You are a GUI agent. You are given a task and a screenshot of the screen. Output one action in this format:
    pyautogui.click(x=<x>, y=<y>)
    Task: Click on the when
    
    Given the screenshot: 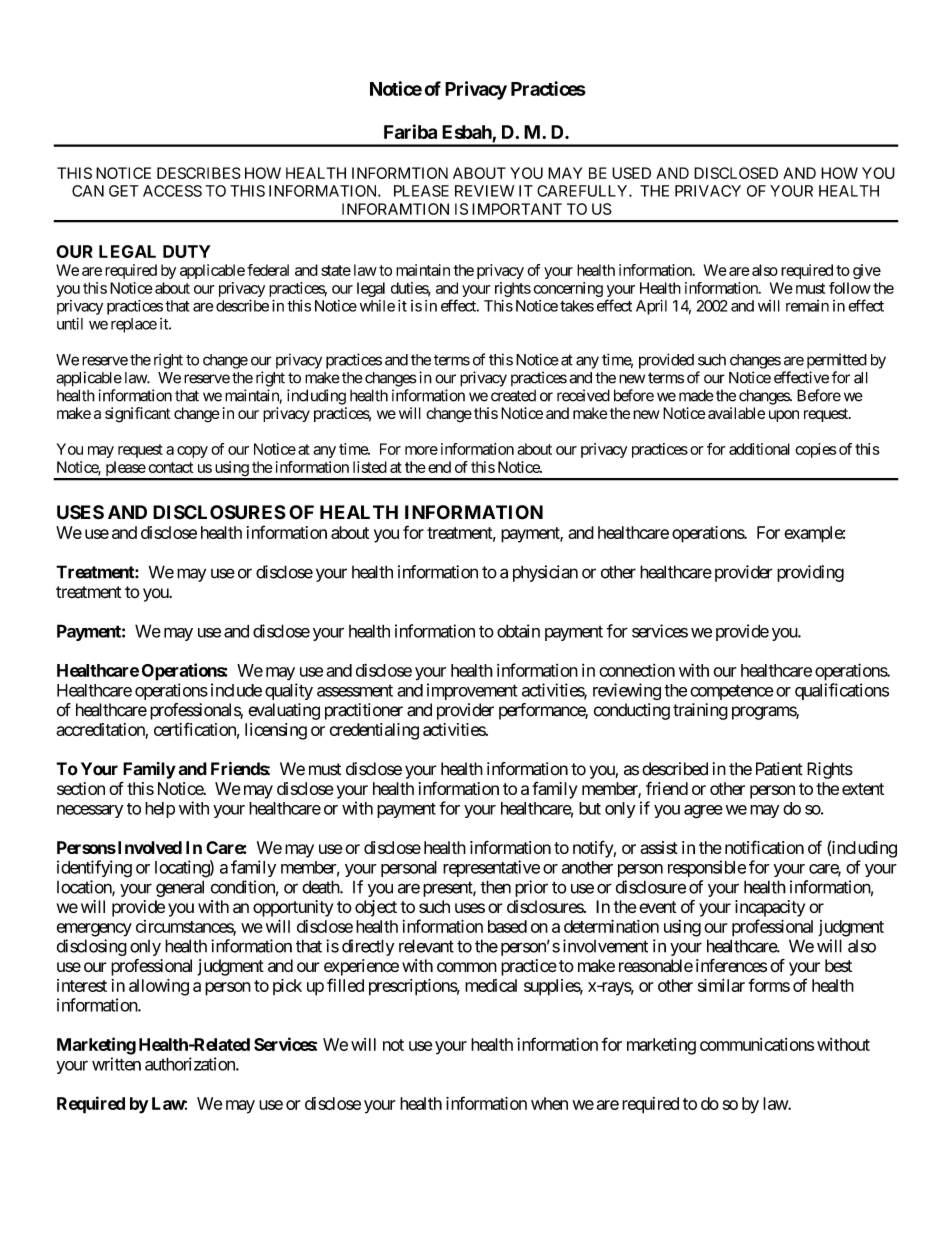 What is the action you would take?
    pyautogui.click(x=549, y=1103)
